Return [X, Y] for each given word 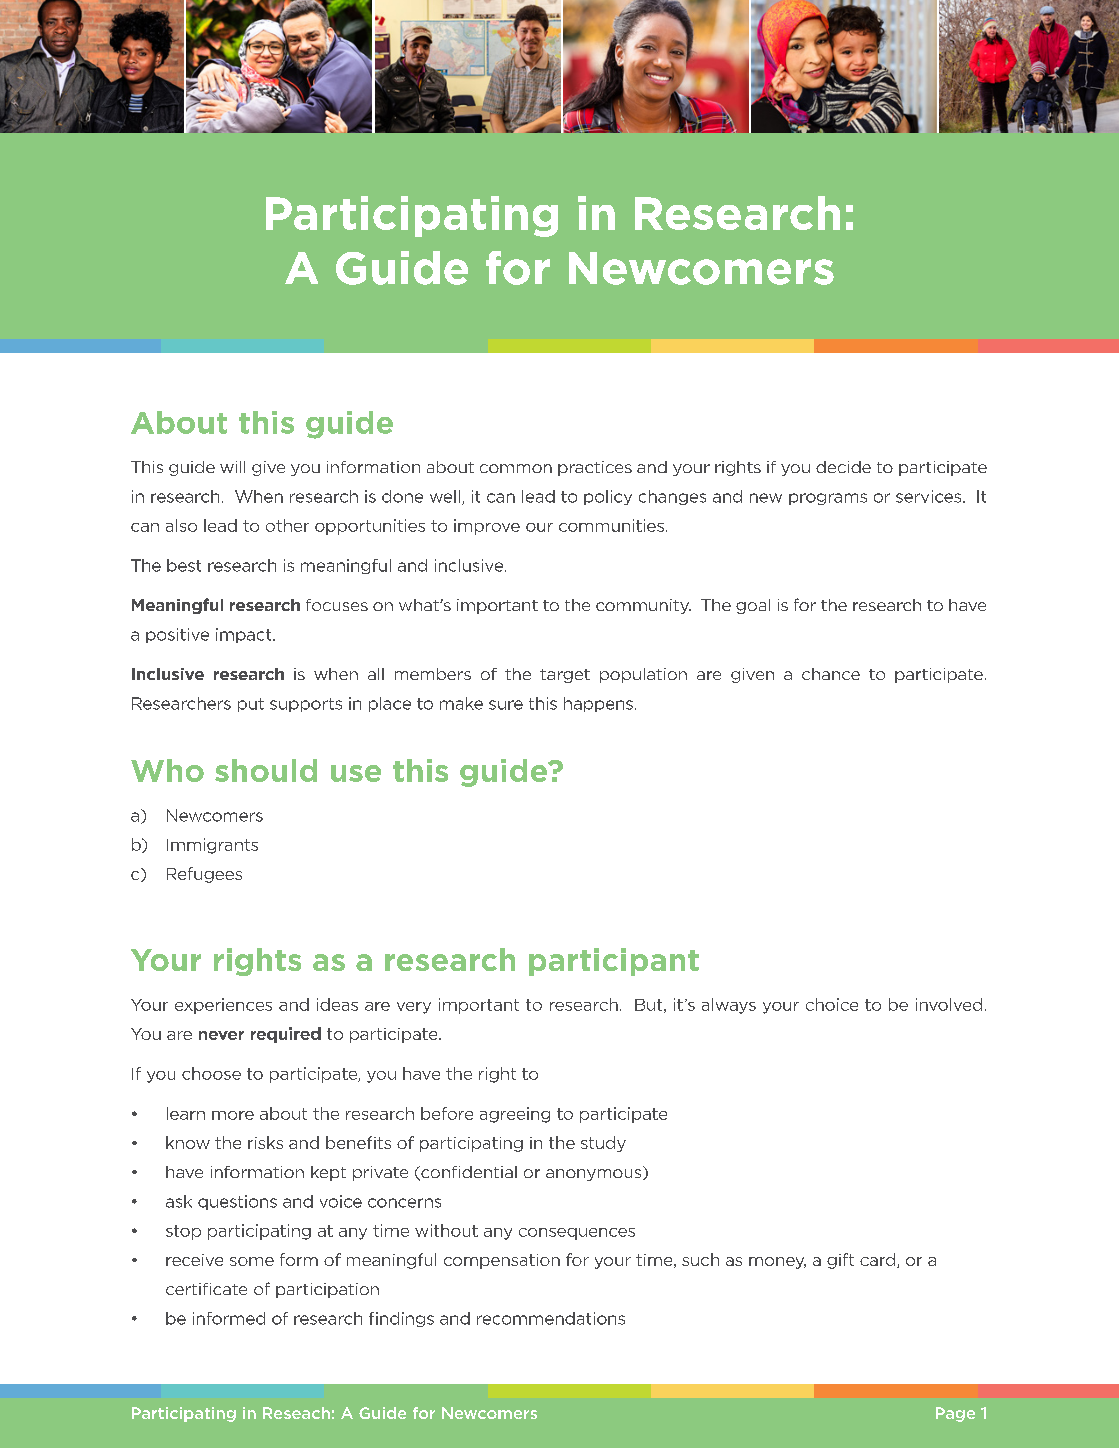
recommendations [551, 1318]
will [232, 467]
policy [608, 497]
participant [614, 962]
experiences [223, 1006]
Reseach [296, 1413]
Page [955, 1414]
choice [832, 1004]
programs [828, 499]
